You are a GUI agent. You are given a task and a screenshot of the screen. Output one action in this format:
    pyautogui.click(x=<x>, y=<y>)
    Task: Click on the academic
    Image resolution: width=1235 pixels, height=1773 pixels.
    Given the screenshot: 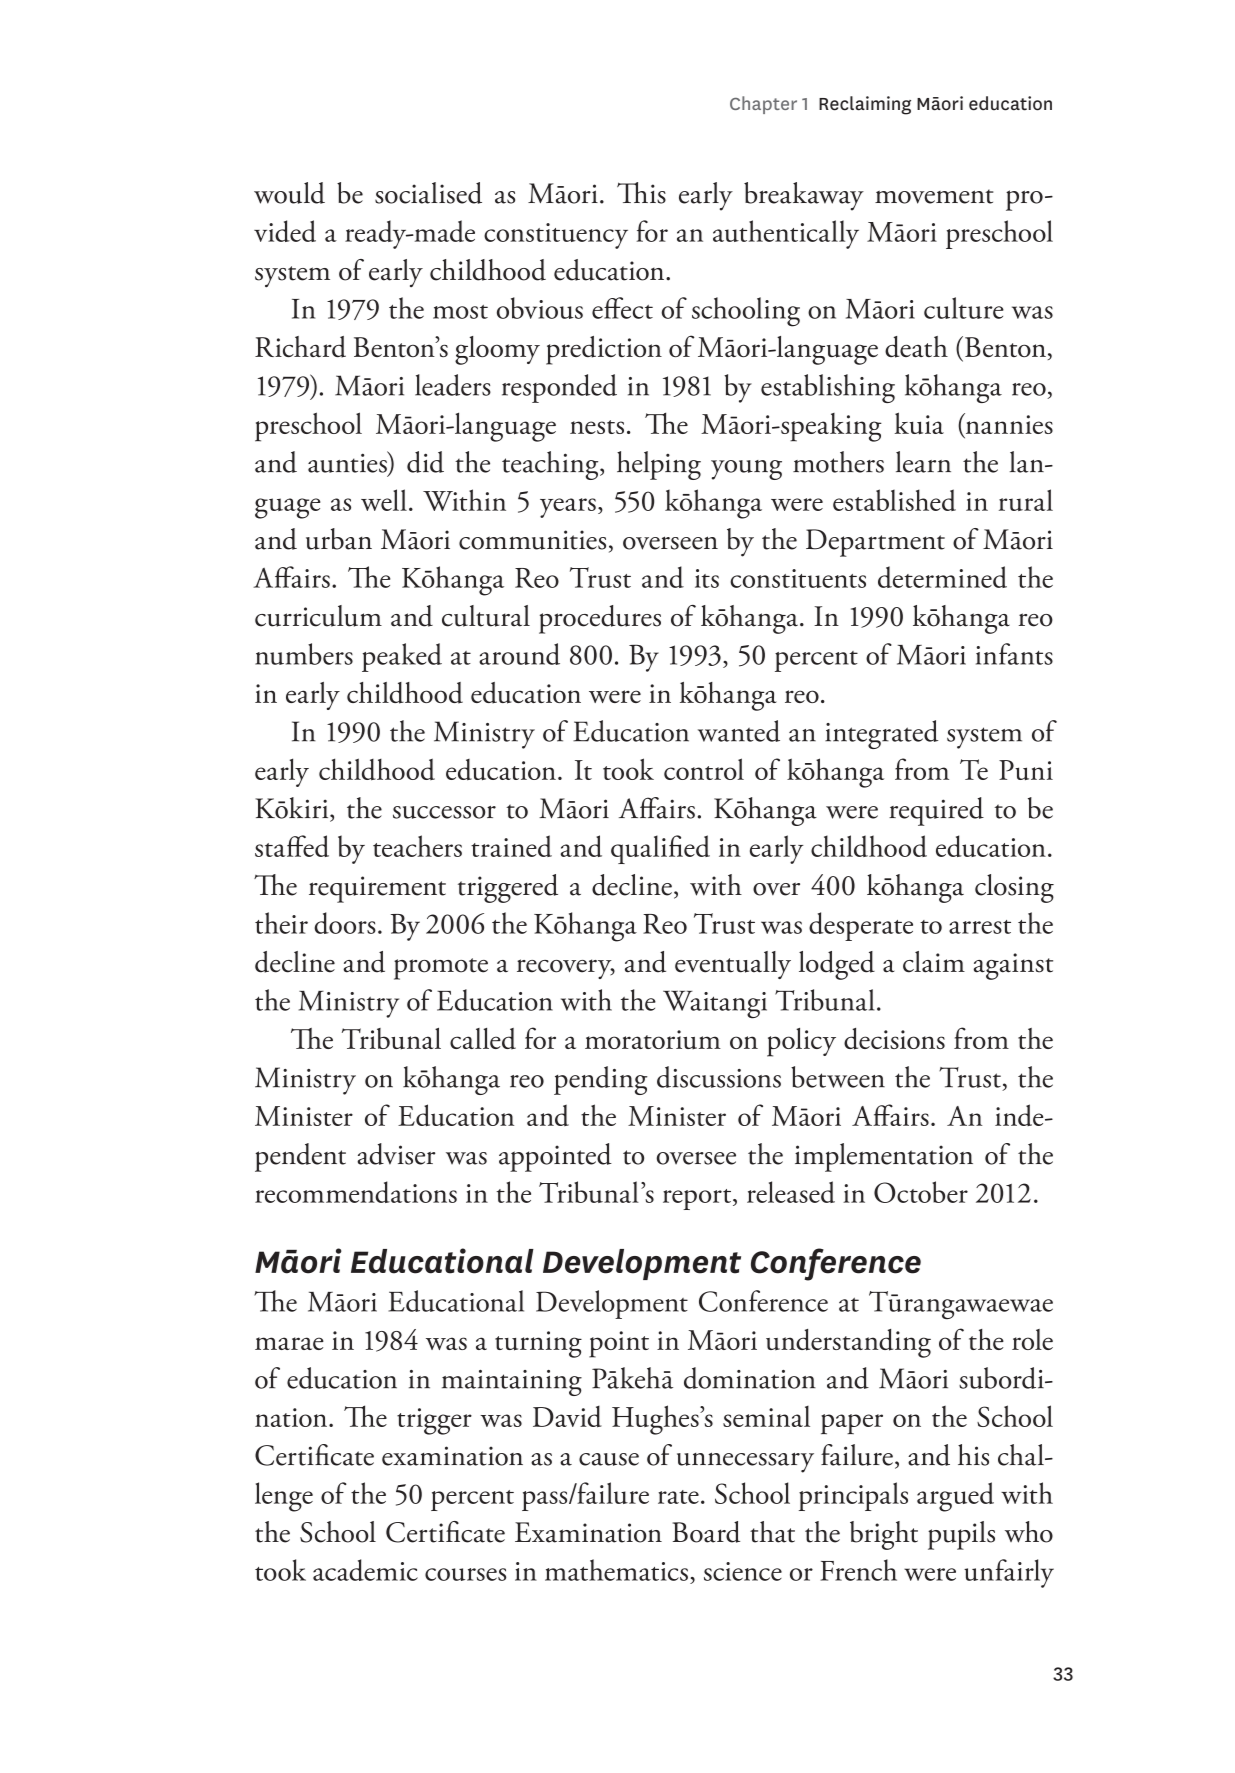 What is the action you would take?
    pyautogui.click(x=365, y=1570)
